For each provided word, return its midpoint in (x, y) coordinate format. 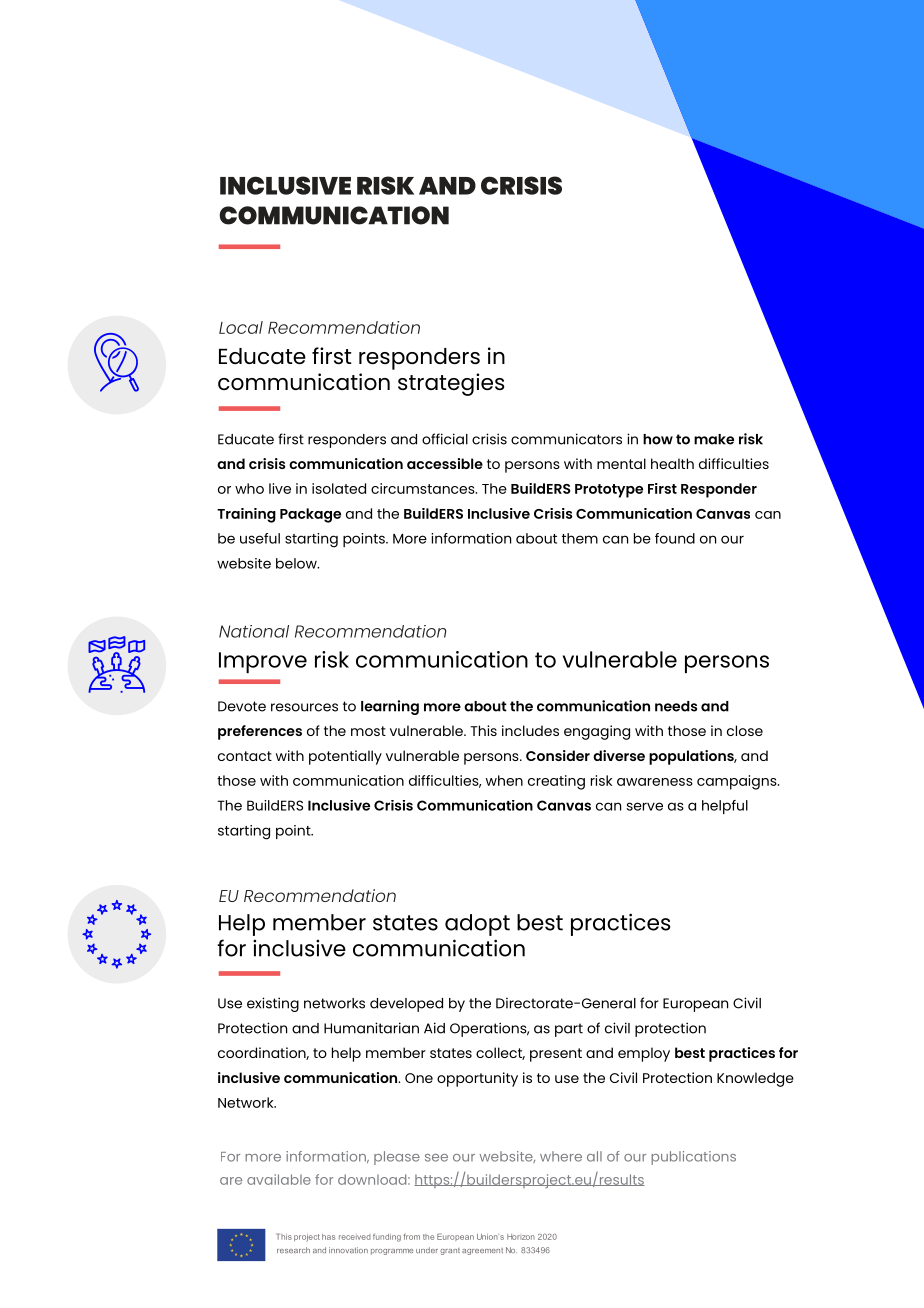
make (714, 439)
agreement (482, 1251)
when (504, 780)
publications (693, 1158)
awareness (655, 782)
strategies (451, 384)
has (329, 1237)
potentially (345, 757)
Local (241, 327)
